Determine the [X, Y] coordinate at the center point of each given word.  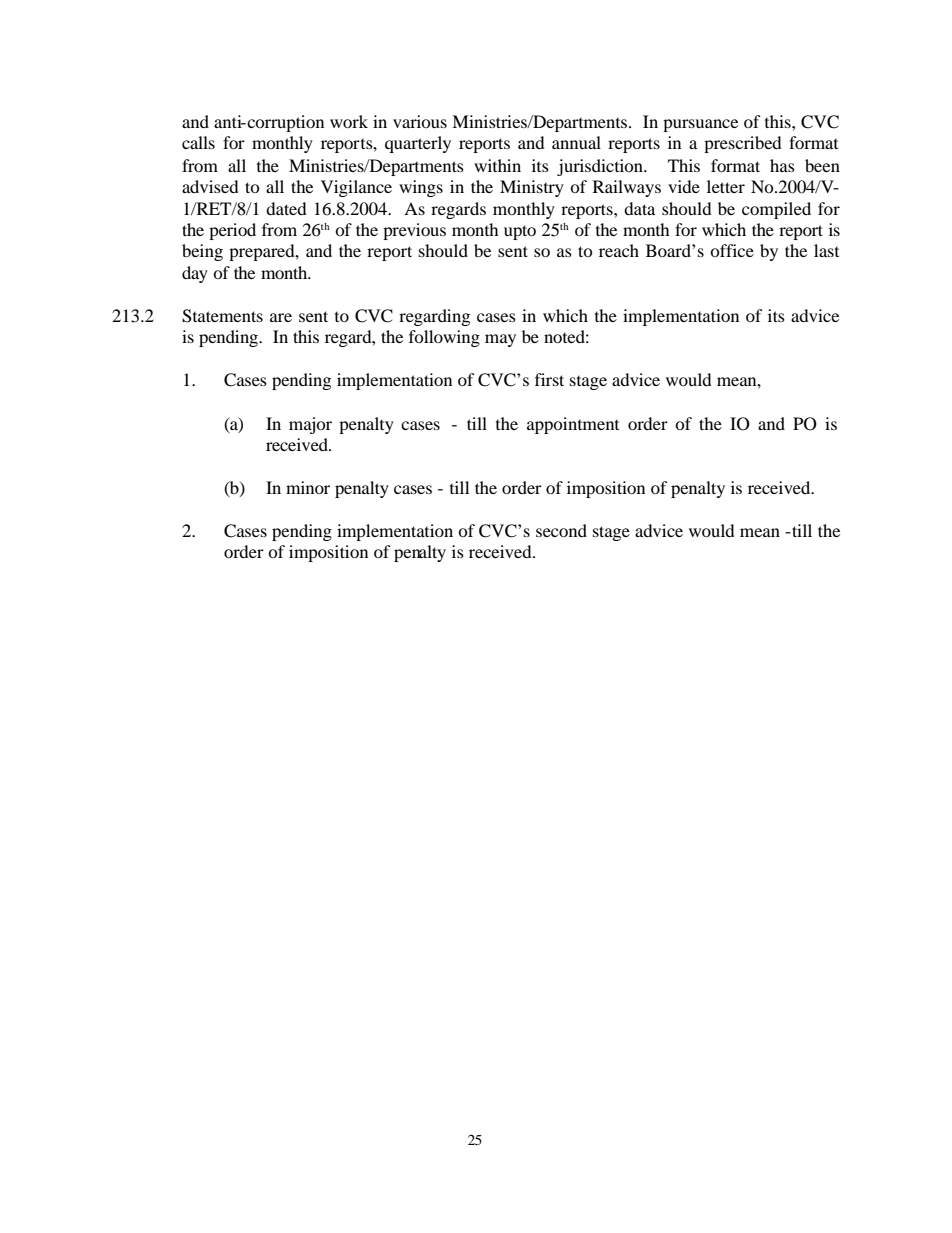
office [732, 250]
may [500, 340]
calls [198, 142]
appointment [573, 425]
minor [308, 487]
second [561, 530]
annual [576, 142]
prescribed [743, 144]
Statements [222, 316]
